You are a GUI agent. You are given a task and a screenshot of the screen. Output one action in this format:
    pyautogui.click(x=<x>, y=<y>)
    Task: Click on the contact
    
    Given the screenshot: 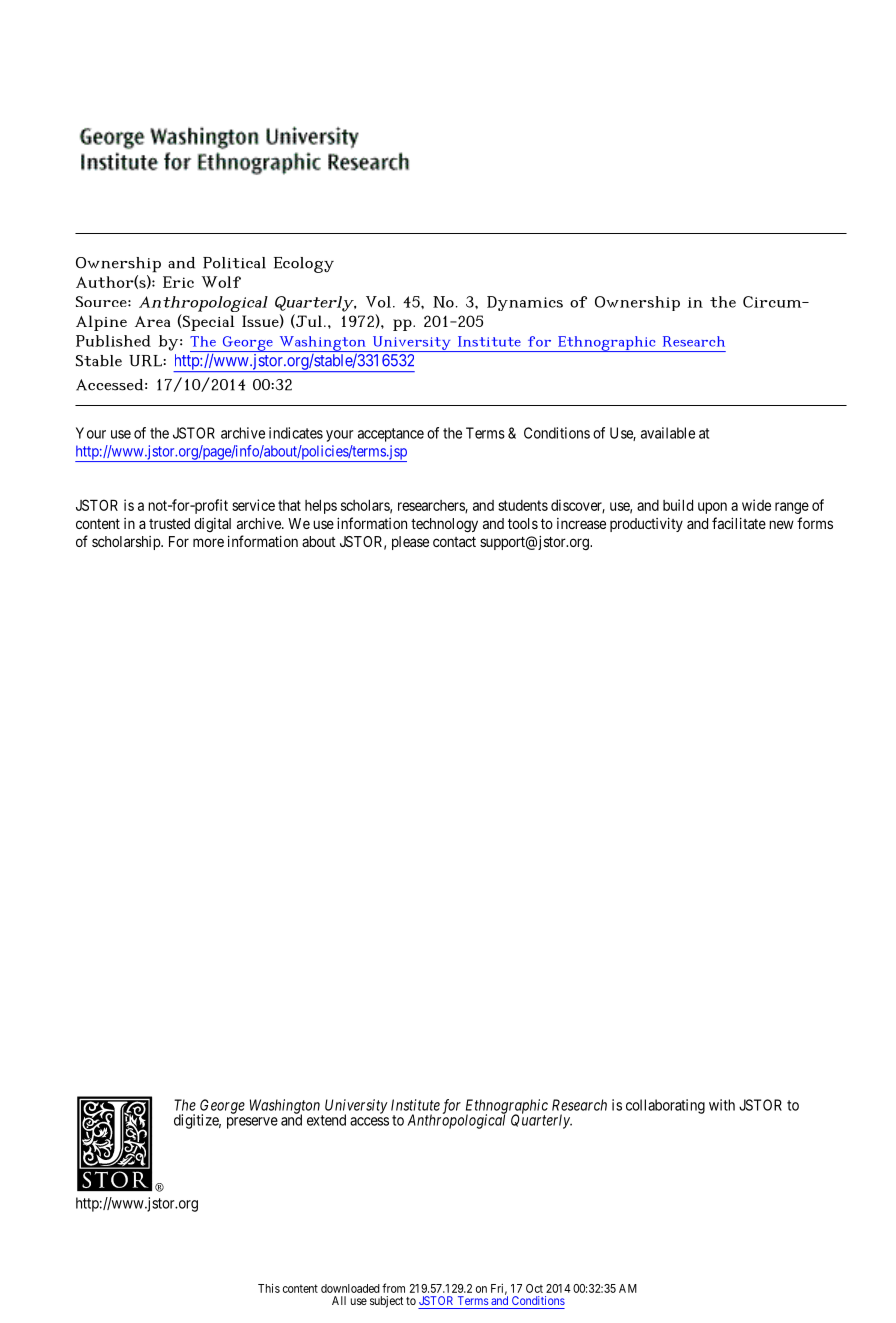 What is the action you would take?
    pyautogui.click(x=454, y=542)
